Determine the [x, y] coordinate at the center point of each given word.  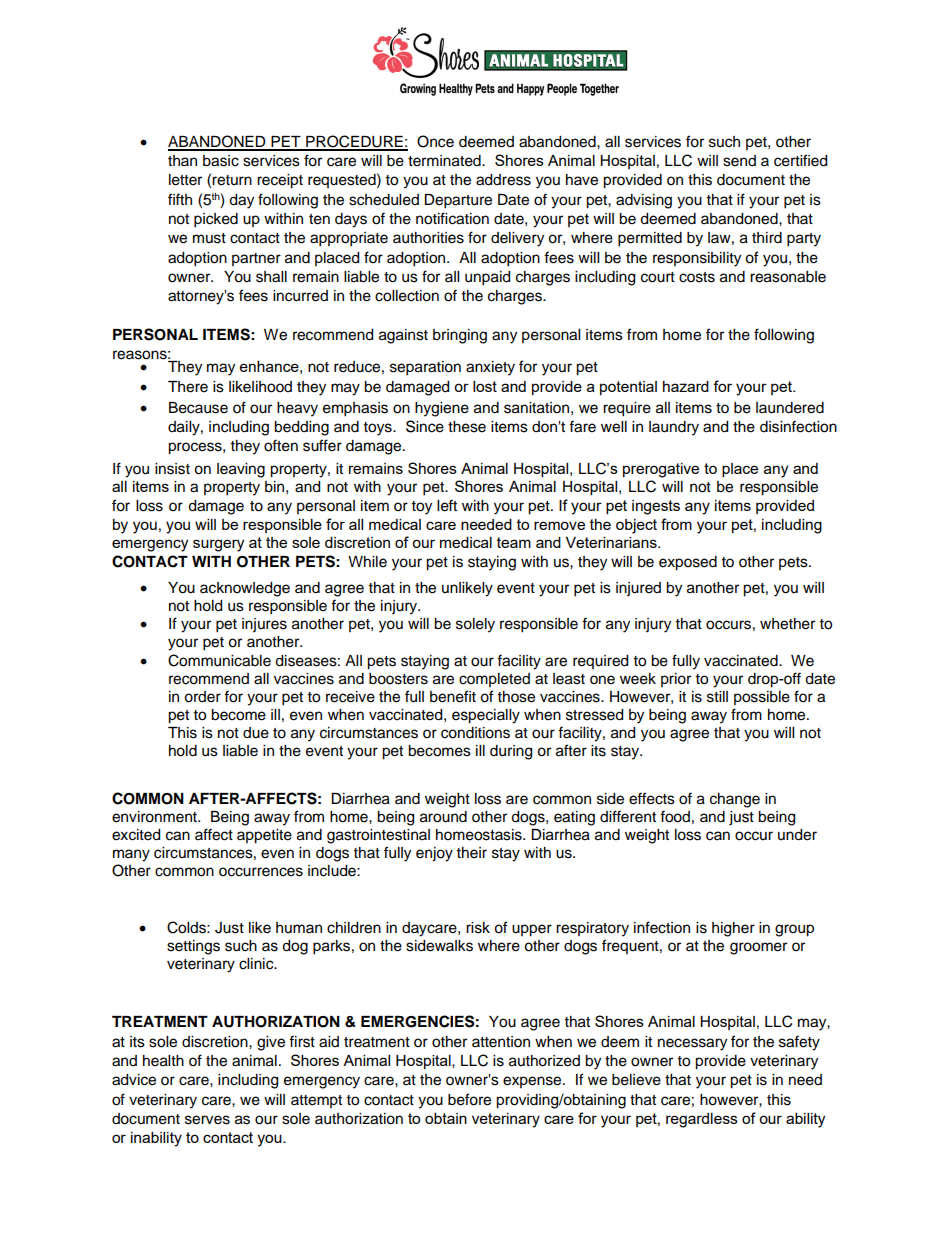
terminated [445, 161]
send [739, 161]
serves [207, 1120]
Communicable [219, 660]
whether [787, 624]
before [469, 1099]
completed [494, 680]
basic [221, 161]
